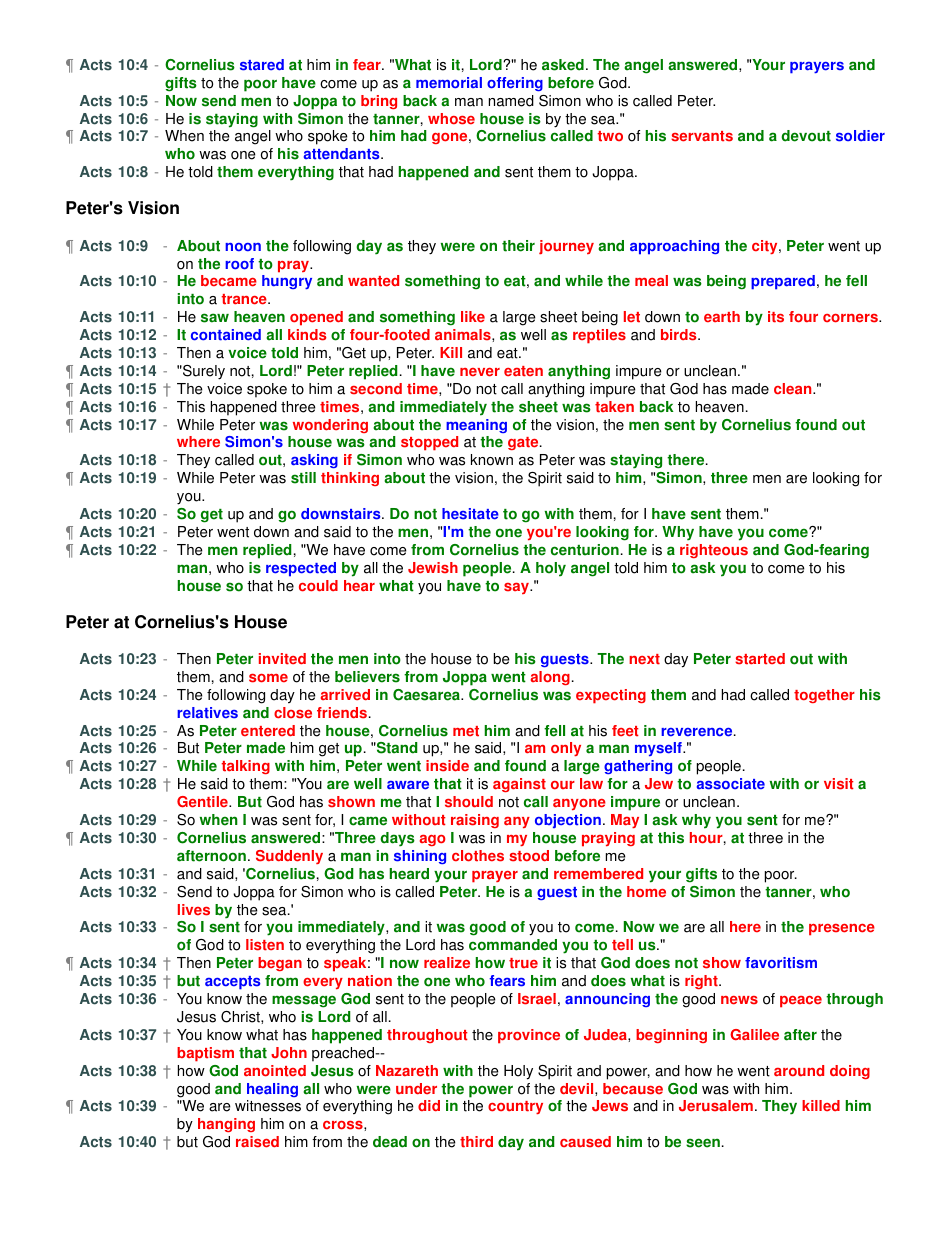  What do you see at coordinates (262, 65) in the page?
I see `stared` at bounding box center [262, 65].
